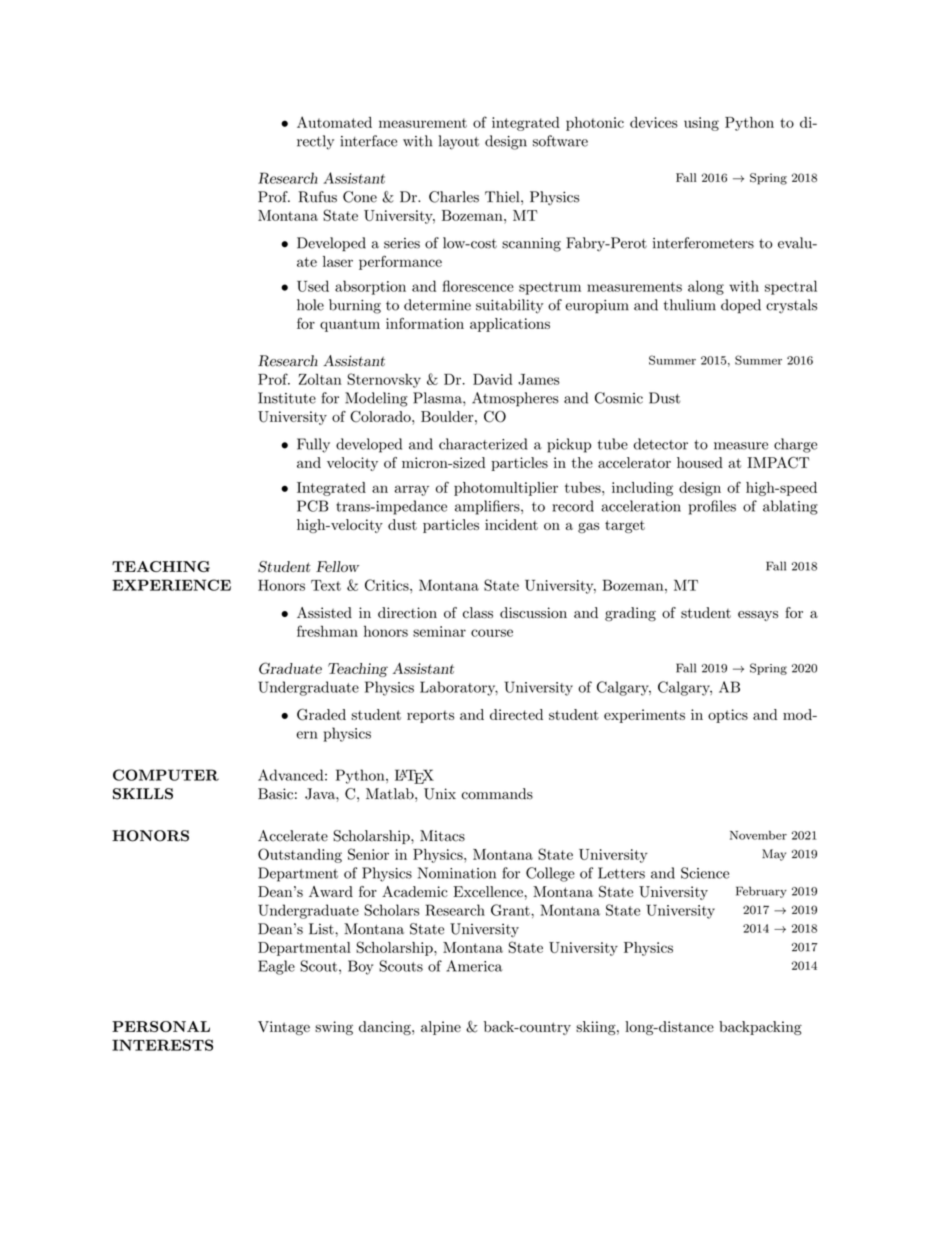 This screenshot has height=1233, width=952. Describe the element at coordinates (701, 124) in the screenshot. I see `using` at that location.
